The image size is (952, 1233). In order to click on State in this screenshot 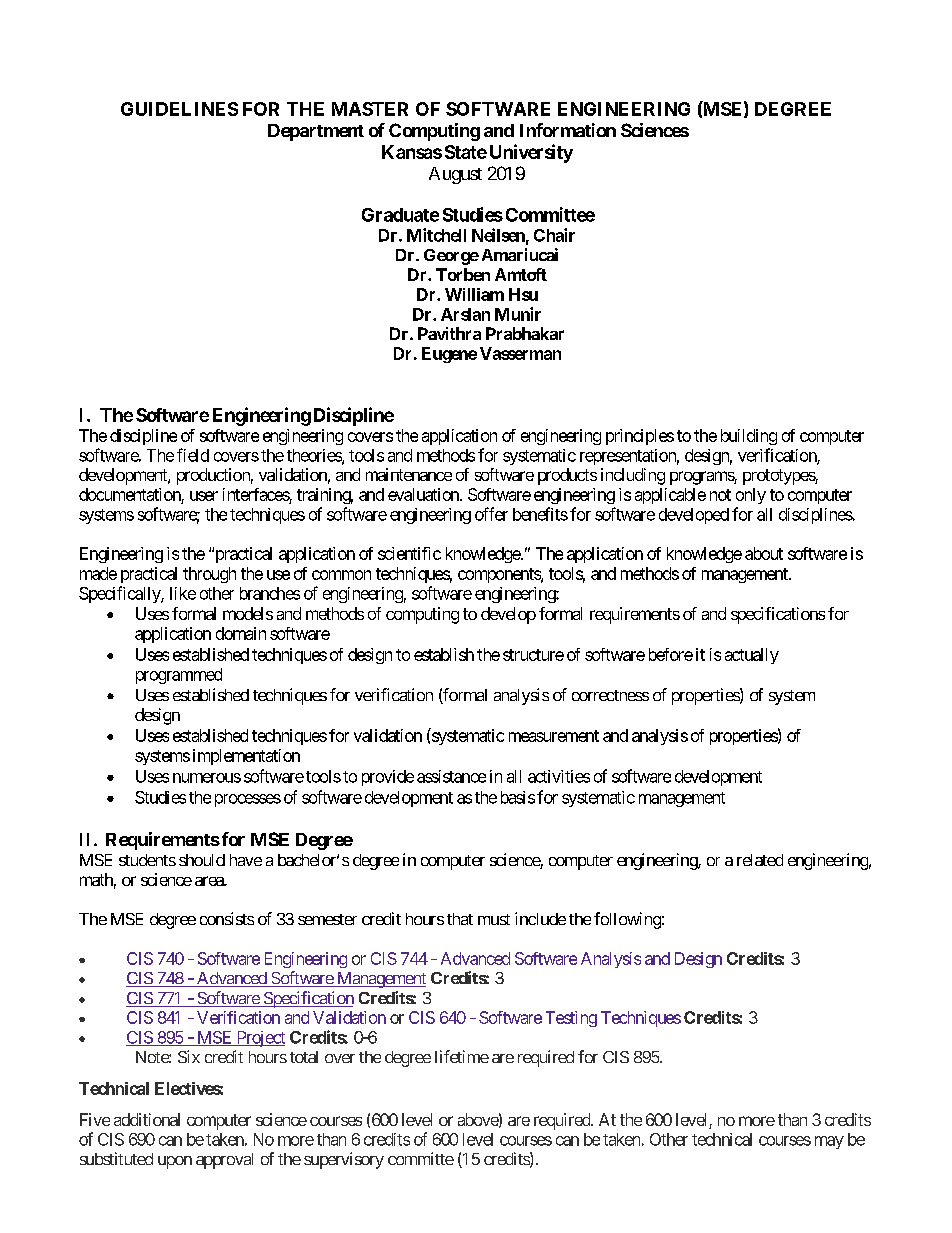, I will do `click(466, 152)`.
